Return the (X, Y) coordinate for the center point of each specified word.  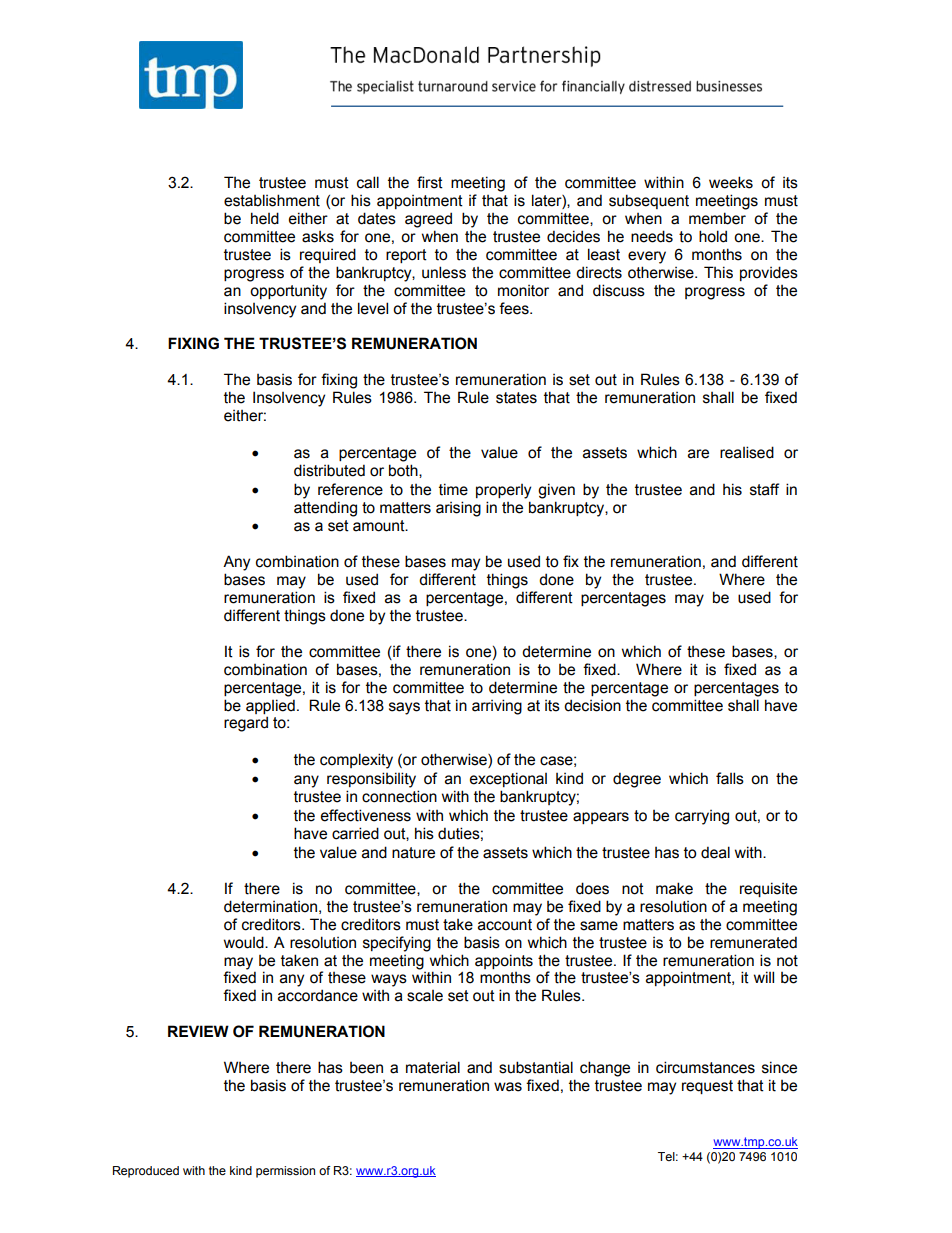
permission (285, 1172)
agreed (428, 220)
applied (270, 706)
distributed (329, 470)
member (717, 218)
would (245, 942)
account (505, 925)
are (698, 454)
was (508, 1087)
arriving (497, 707)
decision (592, 705)
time (453, 489)
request (707, 1087)
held (265, 218)
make (674, 888)
